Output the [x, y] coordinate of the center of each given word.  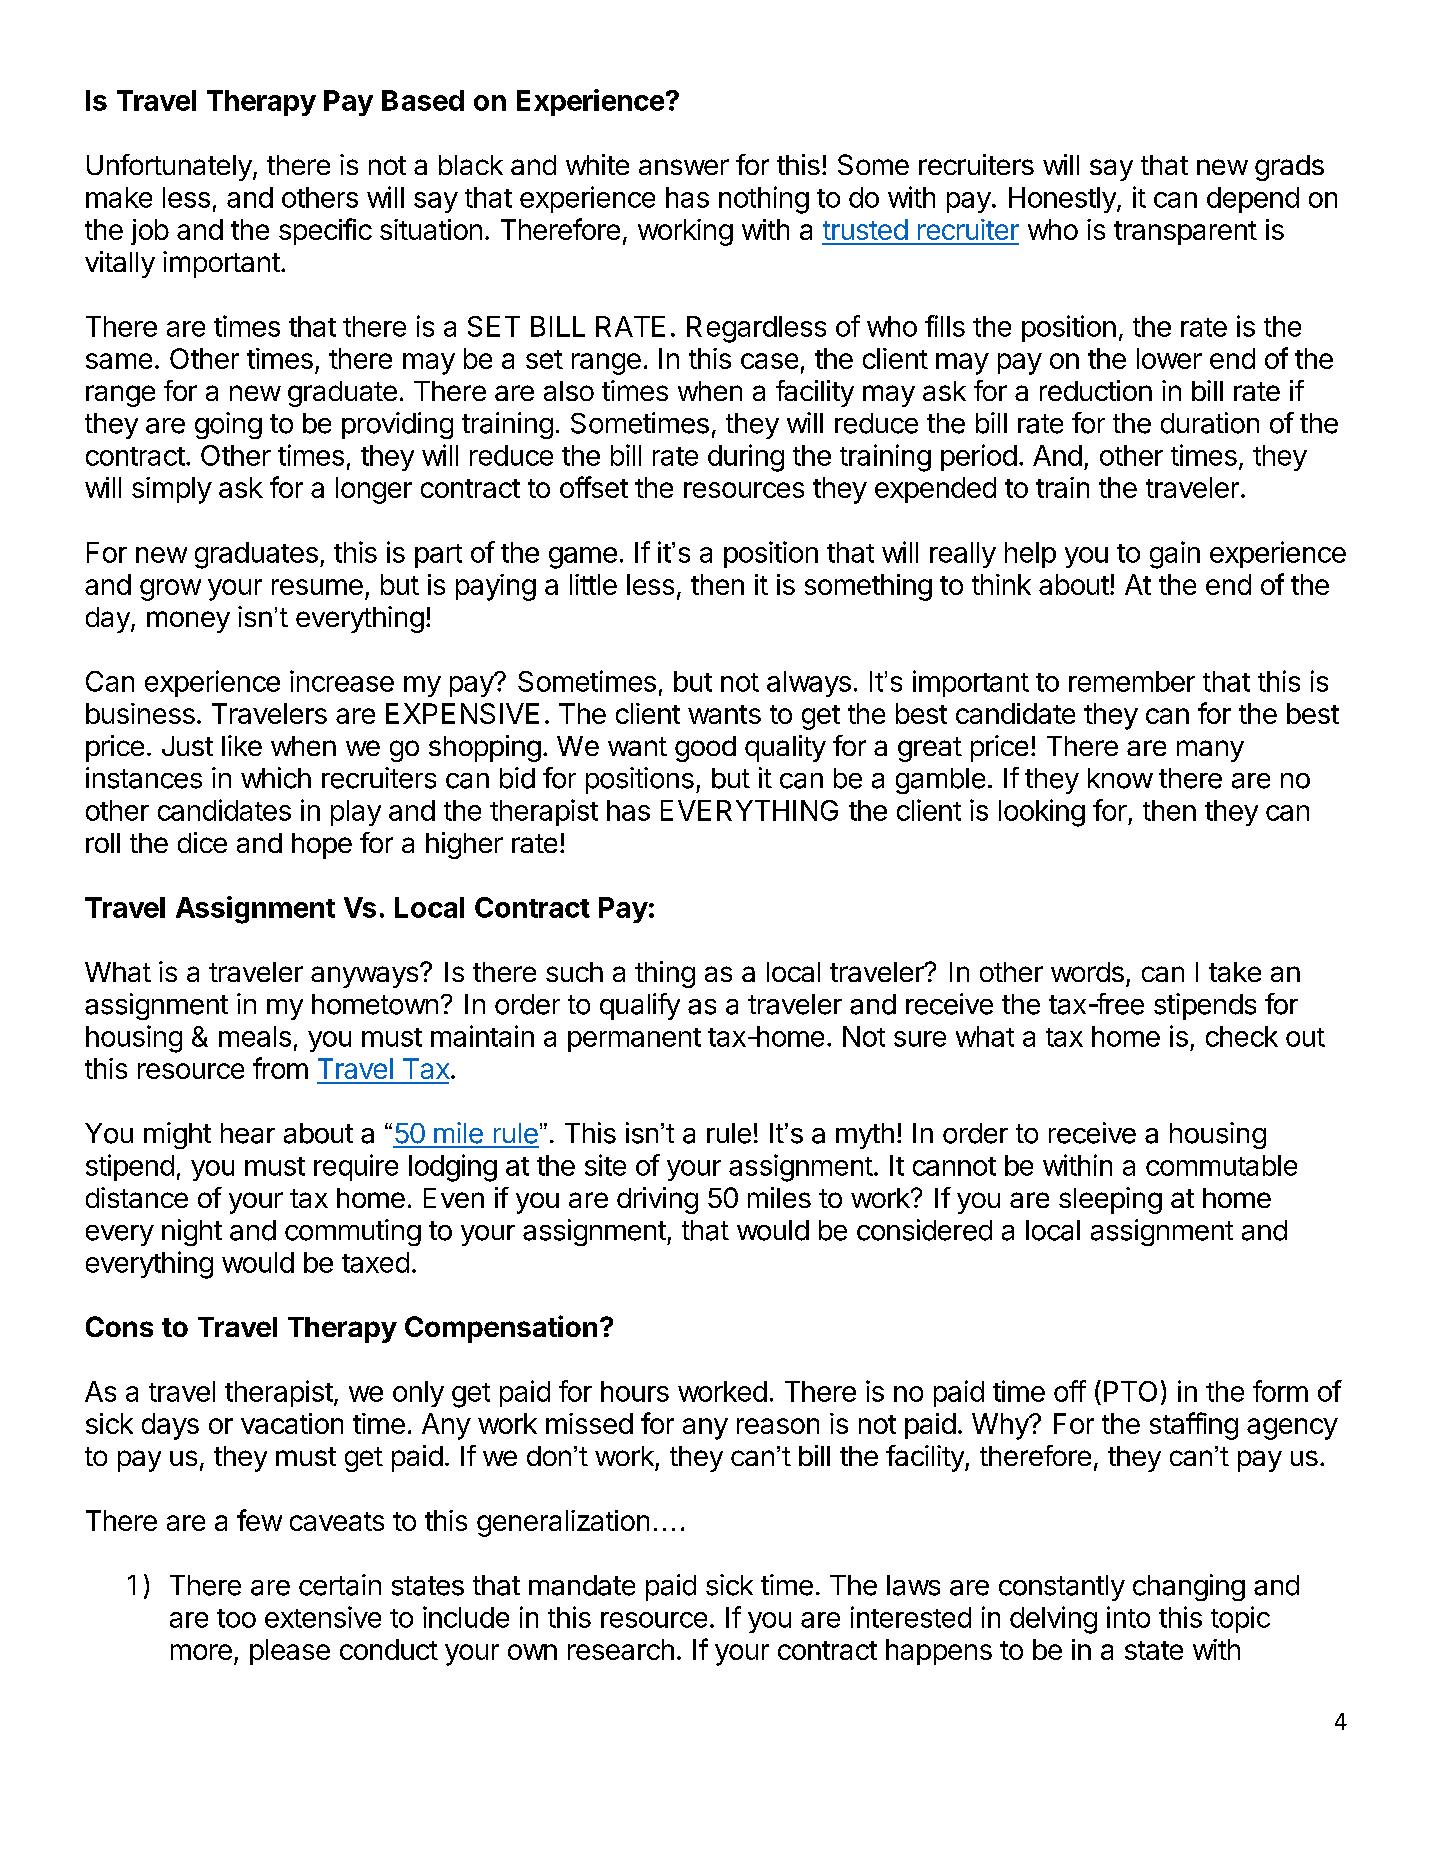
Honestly [1063, 200]
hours [635, 1391]
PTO [1130, 1391]
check [1242, 1036]
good [705, 749]
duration [1210, 423]
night [192, 1232]
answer [684, 167]
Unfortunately [169, 167]
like [242, 745]
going [228, 425]
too [236, 1618]
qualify [640, 1006]
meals [255, 1036]
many [1210, 751]
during [746, 458]
